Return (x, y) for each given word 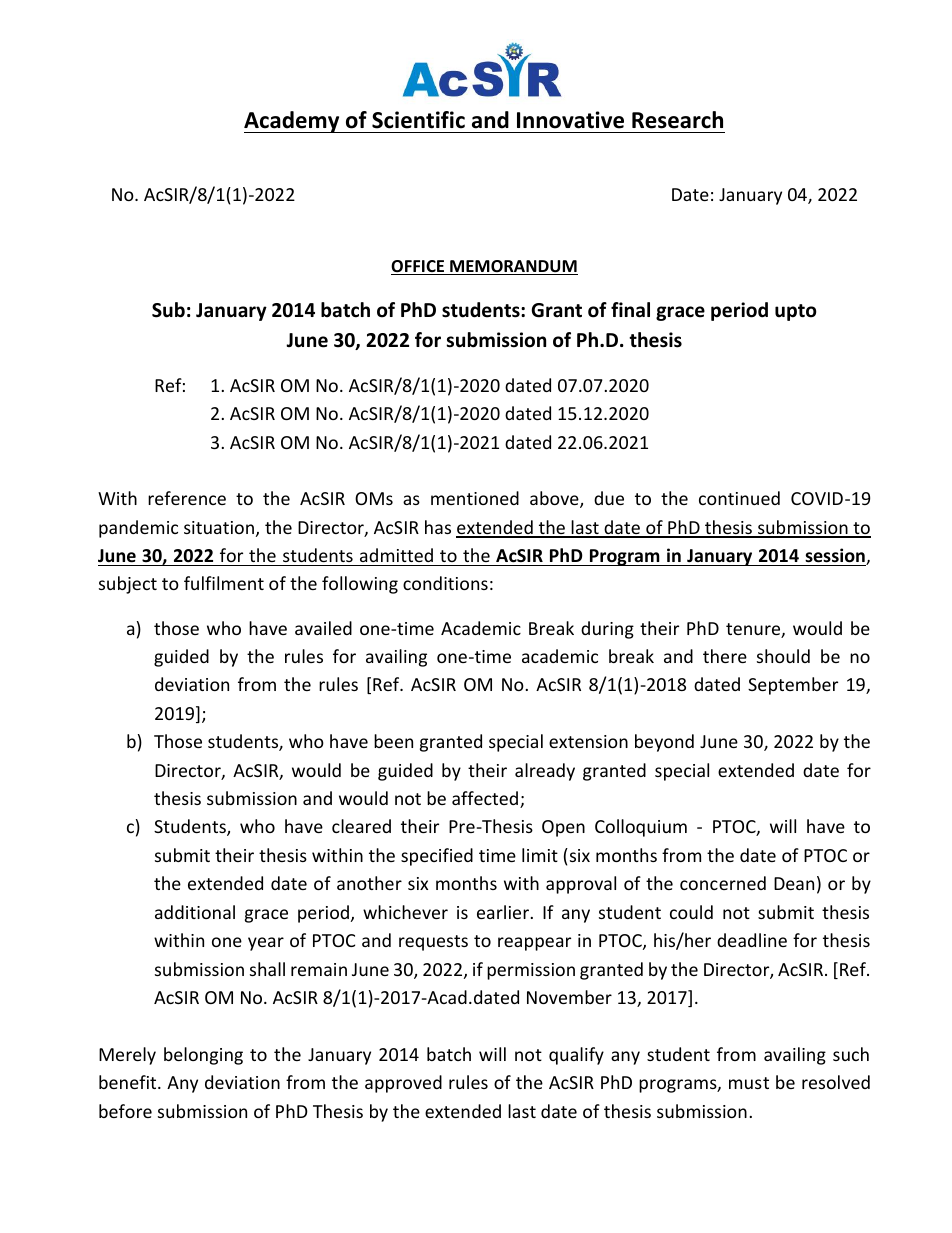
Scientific (418, 120)
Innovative (570, 120)
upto (796, 312)
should (783, 656)
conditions (445, 583)
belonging (203, 1056)
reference (187, 498)
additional (195, 912)
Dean (794, 883)
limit (540, 855)
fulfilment (224, 583)
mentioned (475, 498)
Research (677, 120)
